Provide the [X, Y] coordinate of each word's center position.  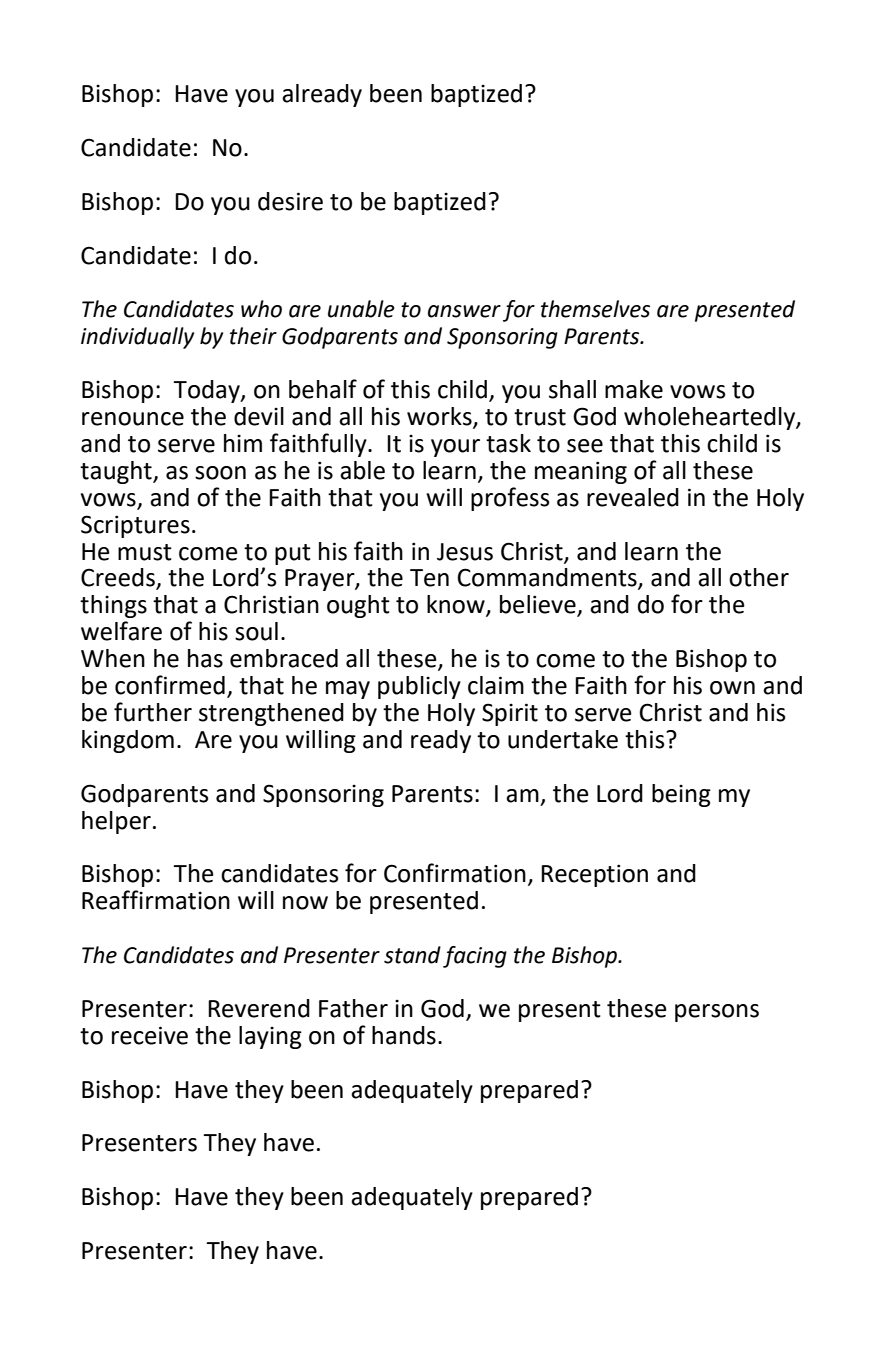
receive [150, 1035]
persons [717, 1013]
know [457, 605]
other [759, 577]
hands [404, 1035]
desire [290, 201]
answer [464, 311]
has [205, 658]
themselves [595, 309]
